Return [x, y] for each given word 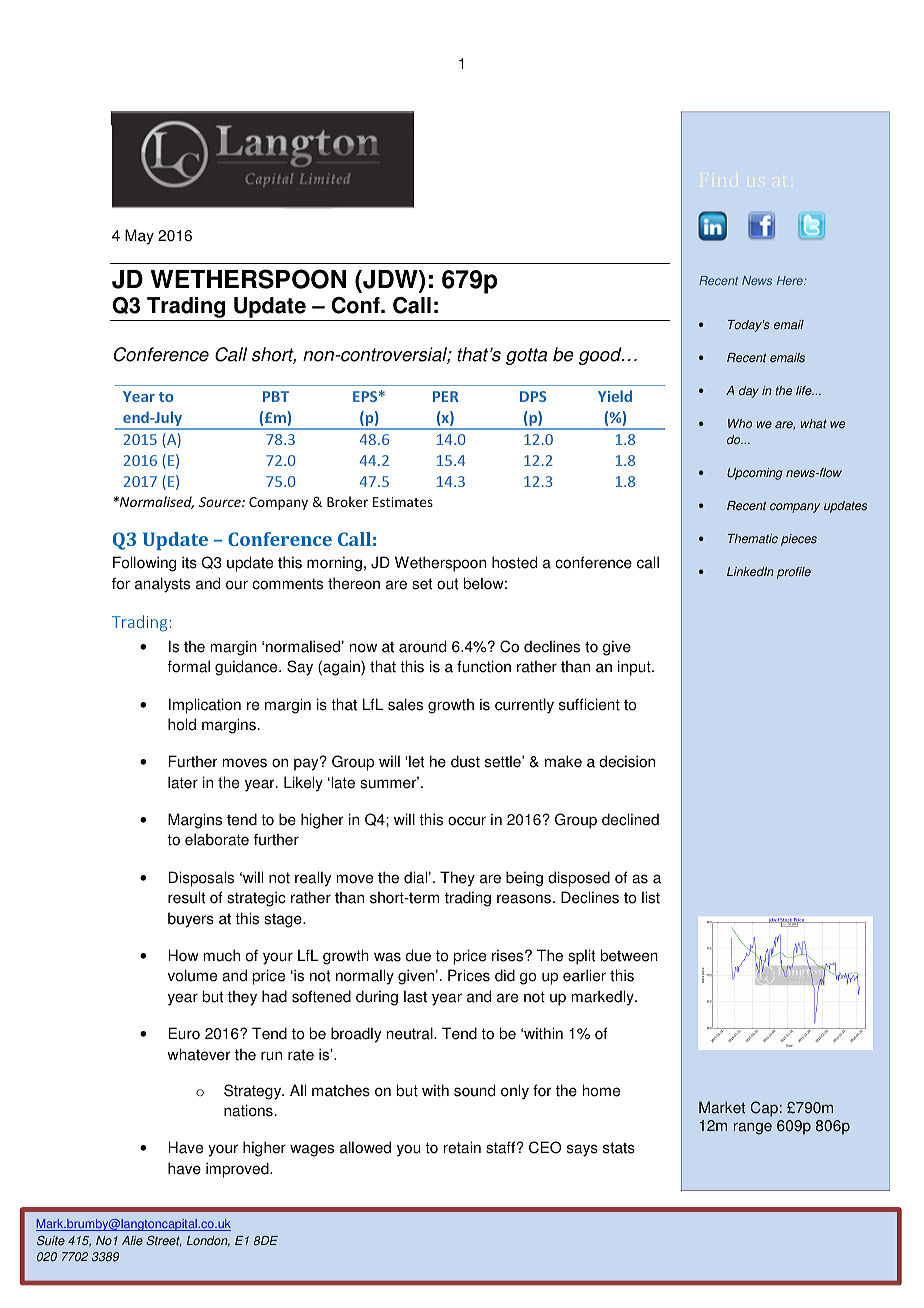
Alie [132, 1241]
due [418, 955]
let [415, 761]
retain [462, 1147]
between [629, 955]
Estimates [403, 502]
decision [627, 761]
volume [192, 975]
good [601, 356]
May [139, 237]
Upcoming [755, 474]
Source [221, 502]
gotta [526, 356]
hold [182, 724]
